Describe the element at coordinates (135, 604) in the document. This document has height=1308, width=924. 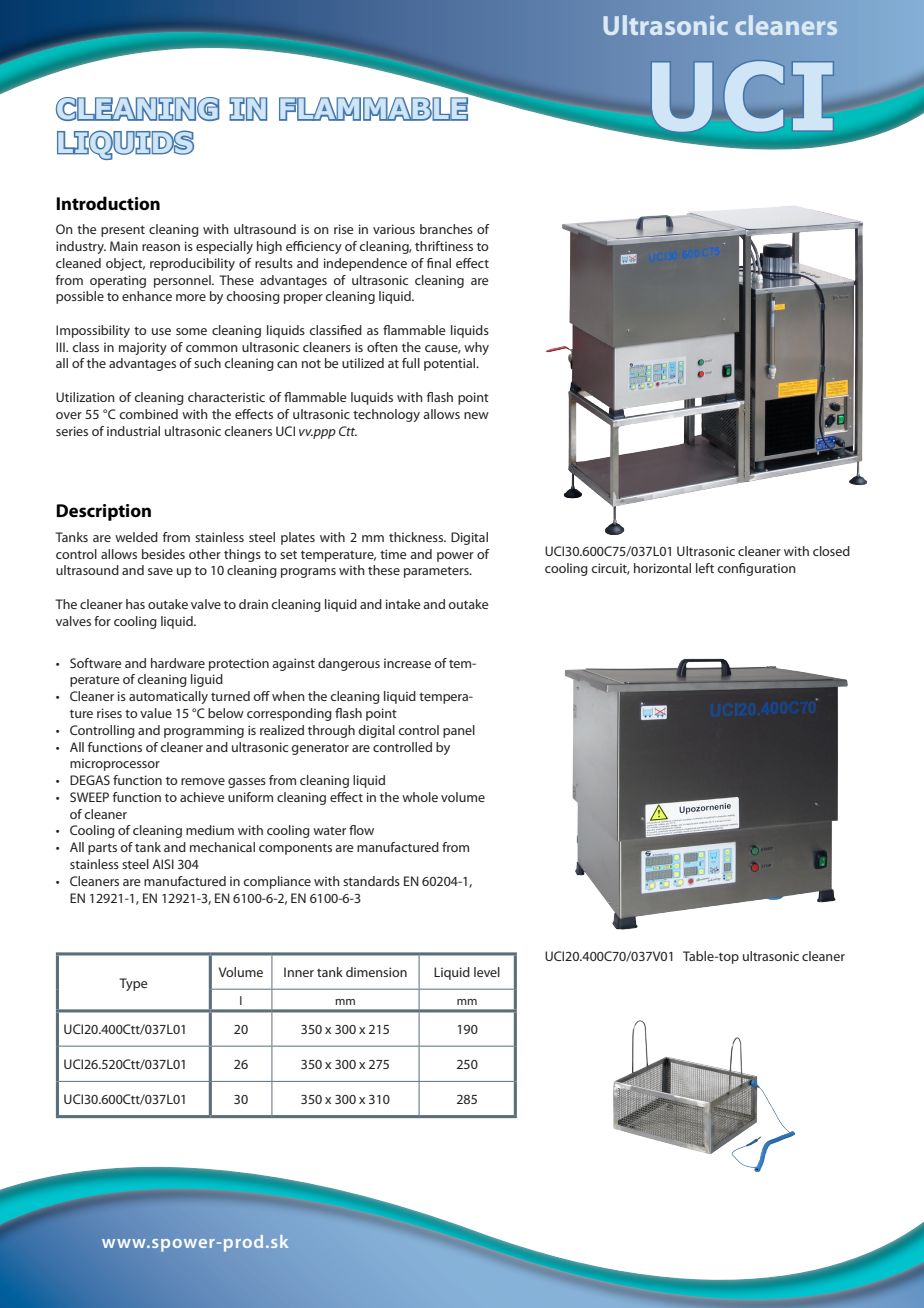
I see `has` at that location.
